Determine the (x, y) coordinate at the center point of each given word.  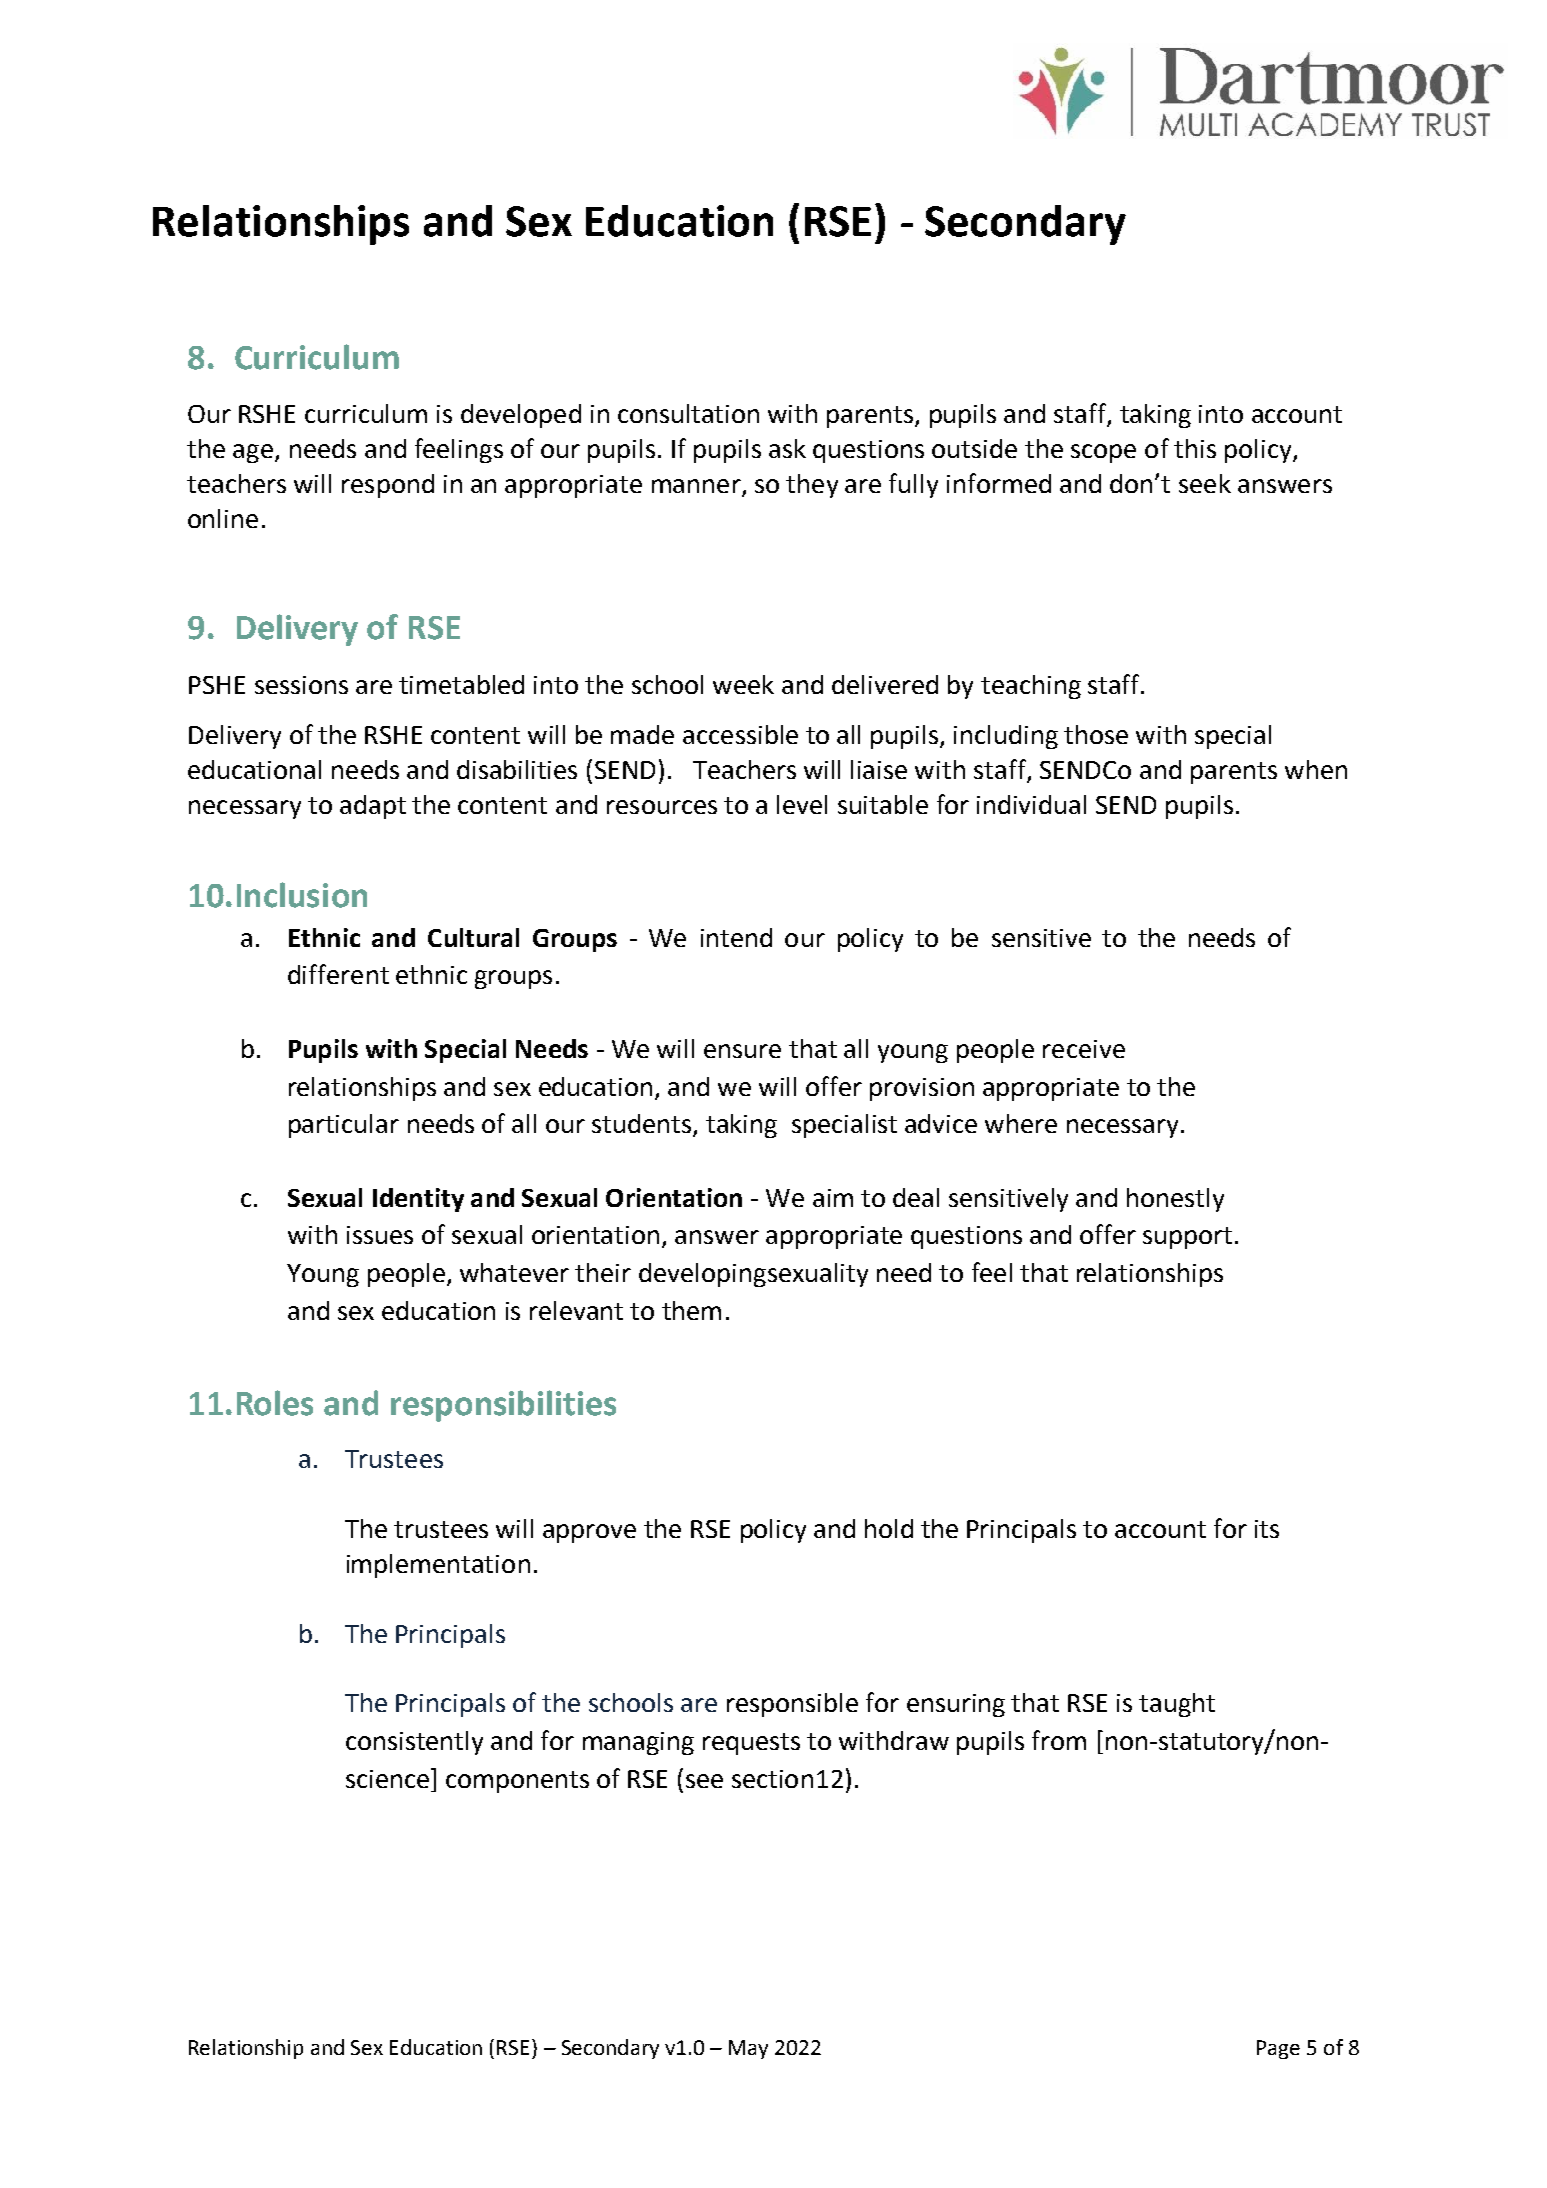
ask (787, 448)
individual (1031, 804)
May (748, 2049)
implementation (438, 1566)
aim (833, 1198)
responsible (792, 1705)
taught (1177, 1705)
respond (388, 486)
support (1187, 1238)
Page (1278, 2049)
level (802, 804)
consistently (414, 1743)
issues (380, 1235)
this (1195, 448)
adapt (373, 807)
